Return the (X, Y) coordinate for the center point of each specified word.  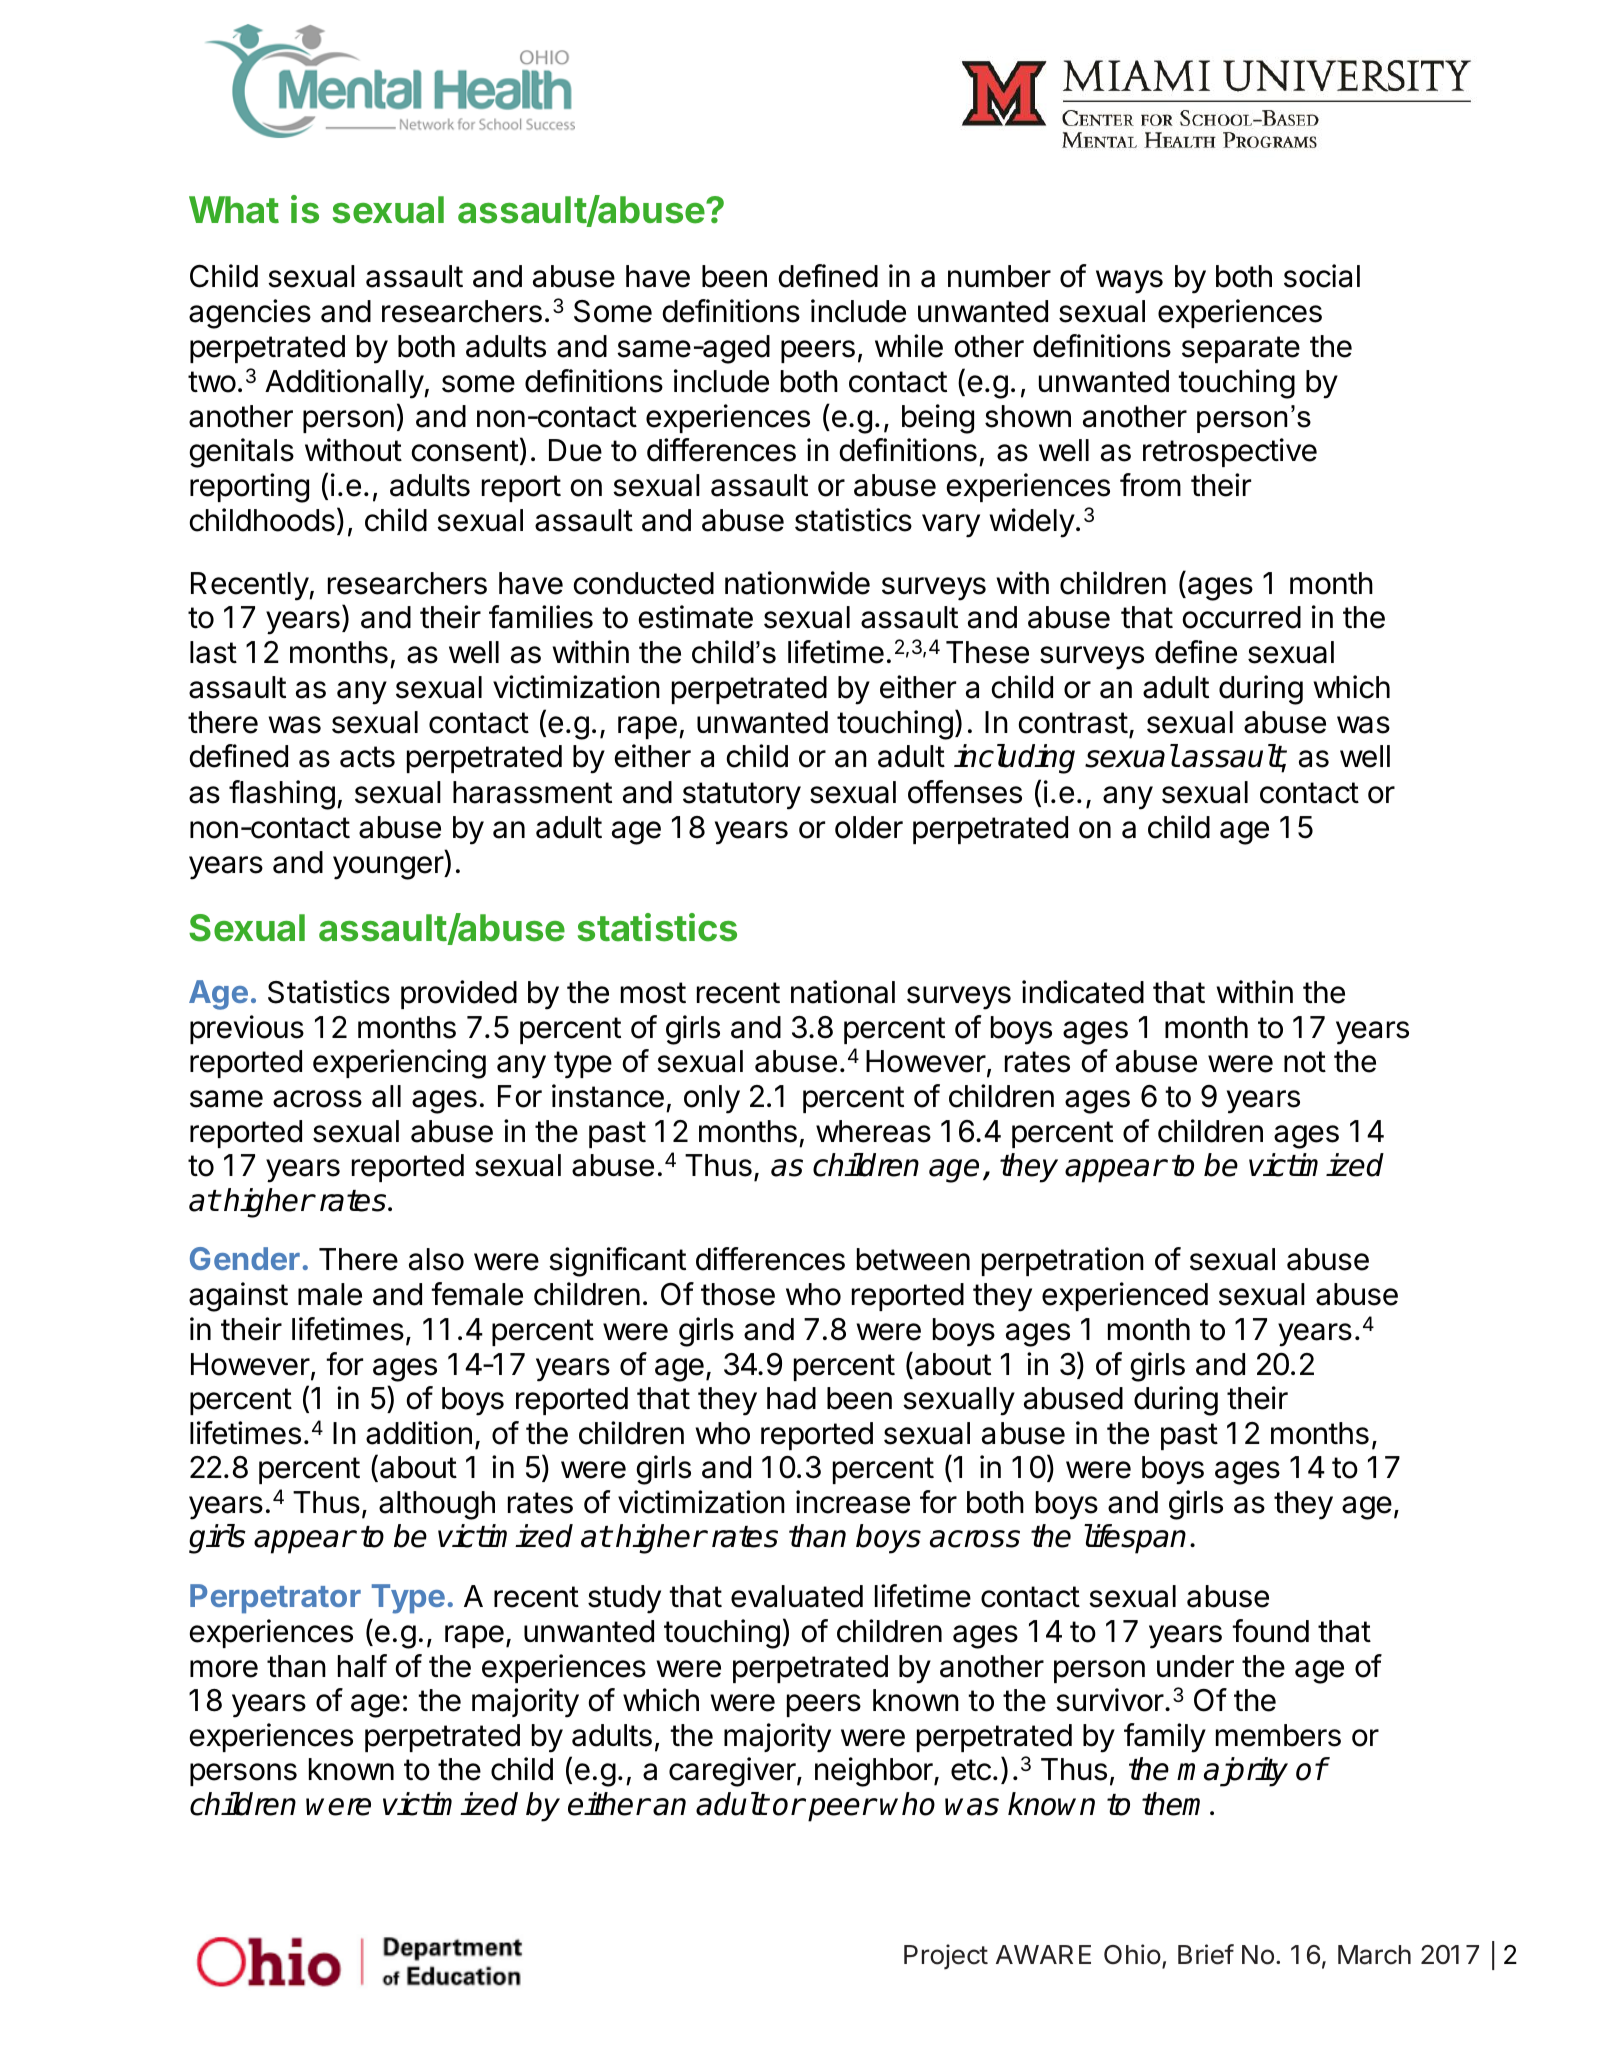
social (1322, 276)
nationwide (797, 583)
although (437, 1505)
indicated (1083, 992)
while (909, 346)
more (224, 1669)
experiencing (399, 1064)
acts (367, 757)
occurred (1242, 617)
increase (853, 1502)
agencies (250, 314)
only (712, 1099)
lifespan (1135, 1539)
